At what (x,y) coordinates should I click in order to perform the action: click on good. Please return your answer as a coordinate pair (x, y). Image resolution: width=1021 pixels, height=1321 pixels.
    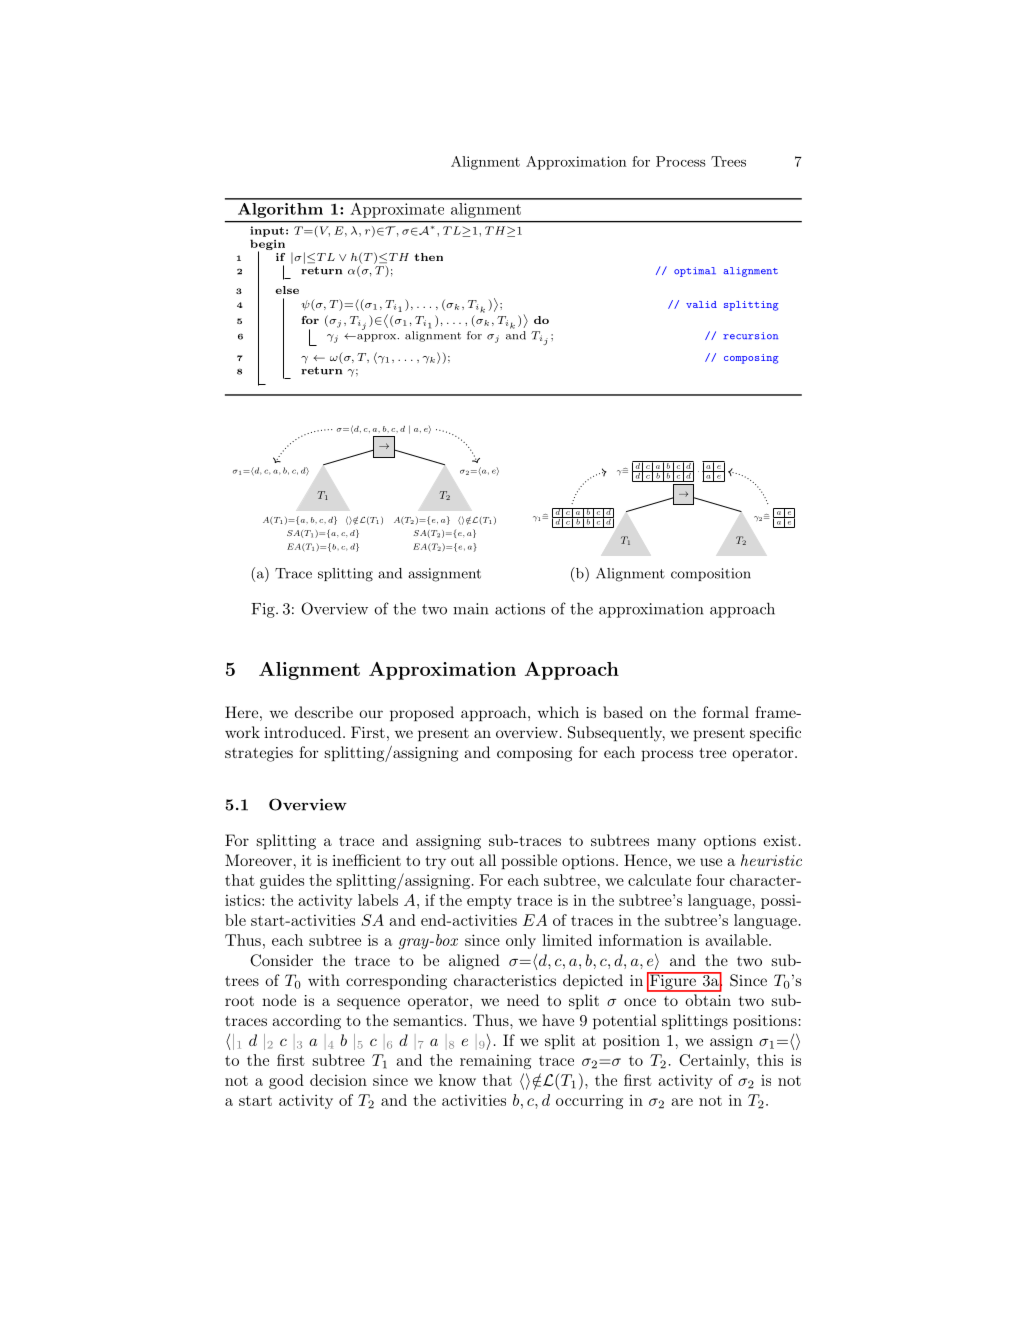
    Looking at the image, I should click on (286, 1081).
